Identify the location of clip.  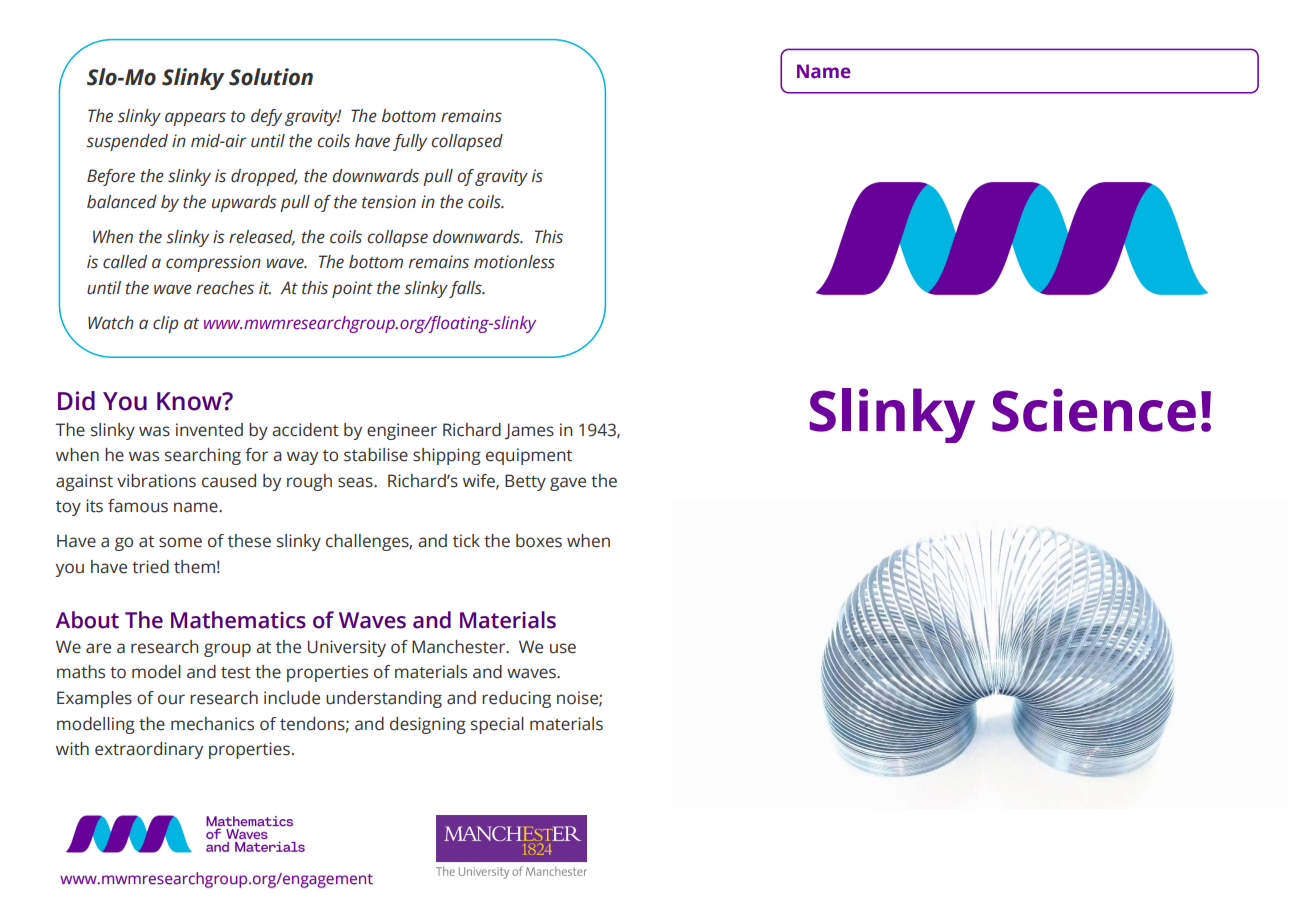
(165, 324).
